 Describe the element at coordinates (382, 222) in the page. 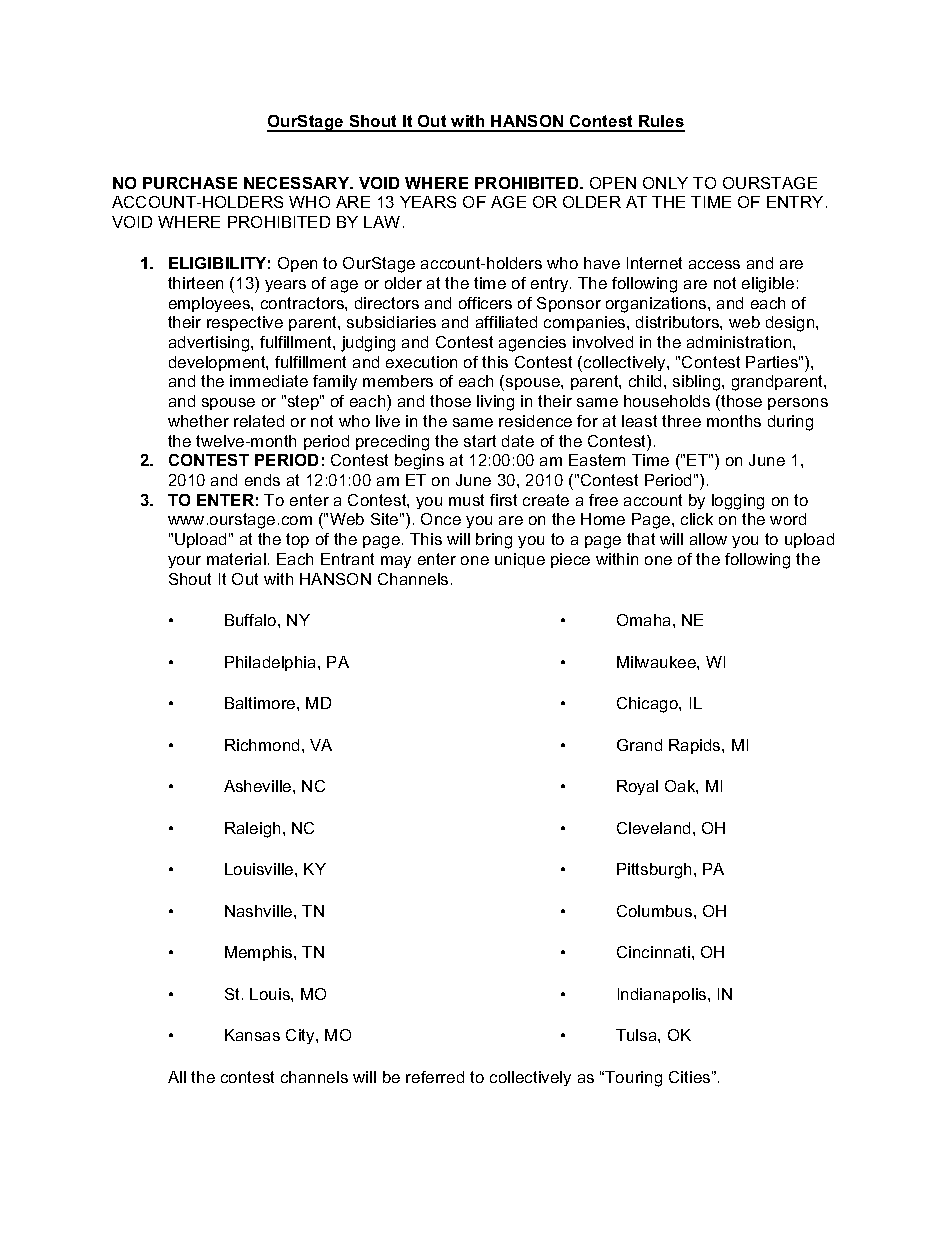

I see `LAW` at that location.
